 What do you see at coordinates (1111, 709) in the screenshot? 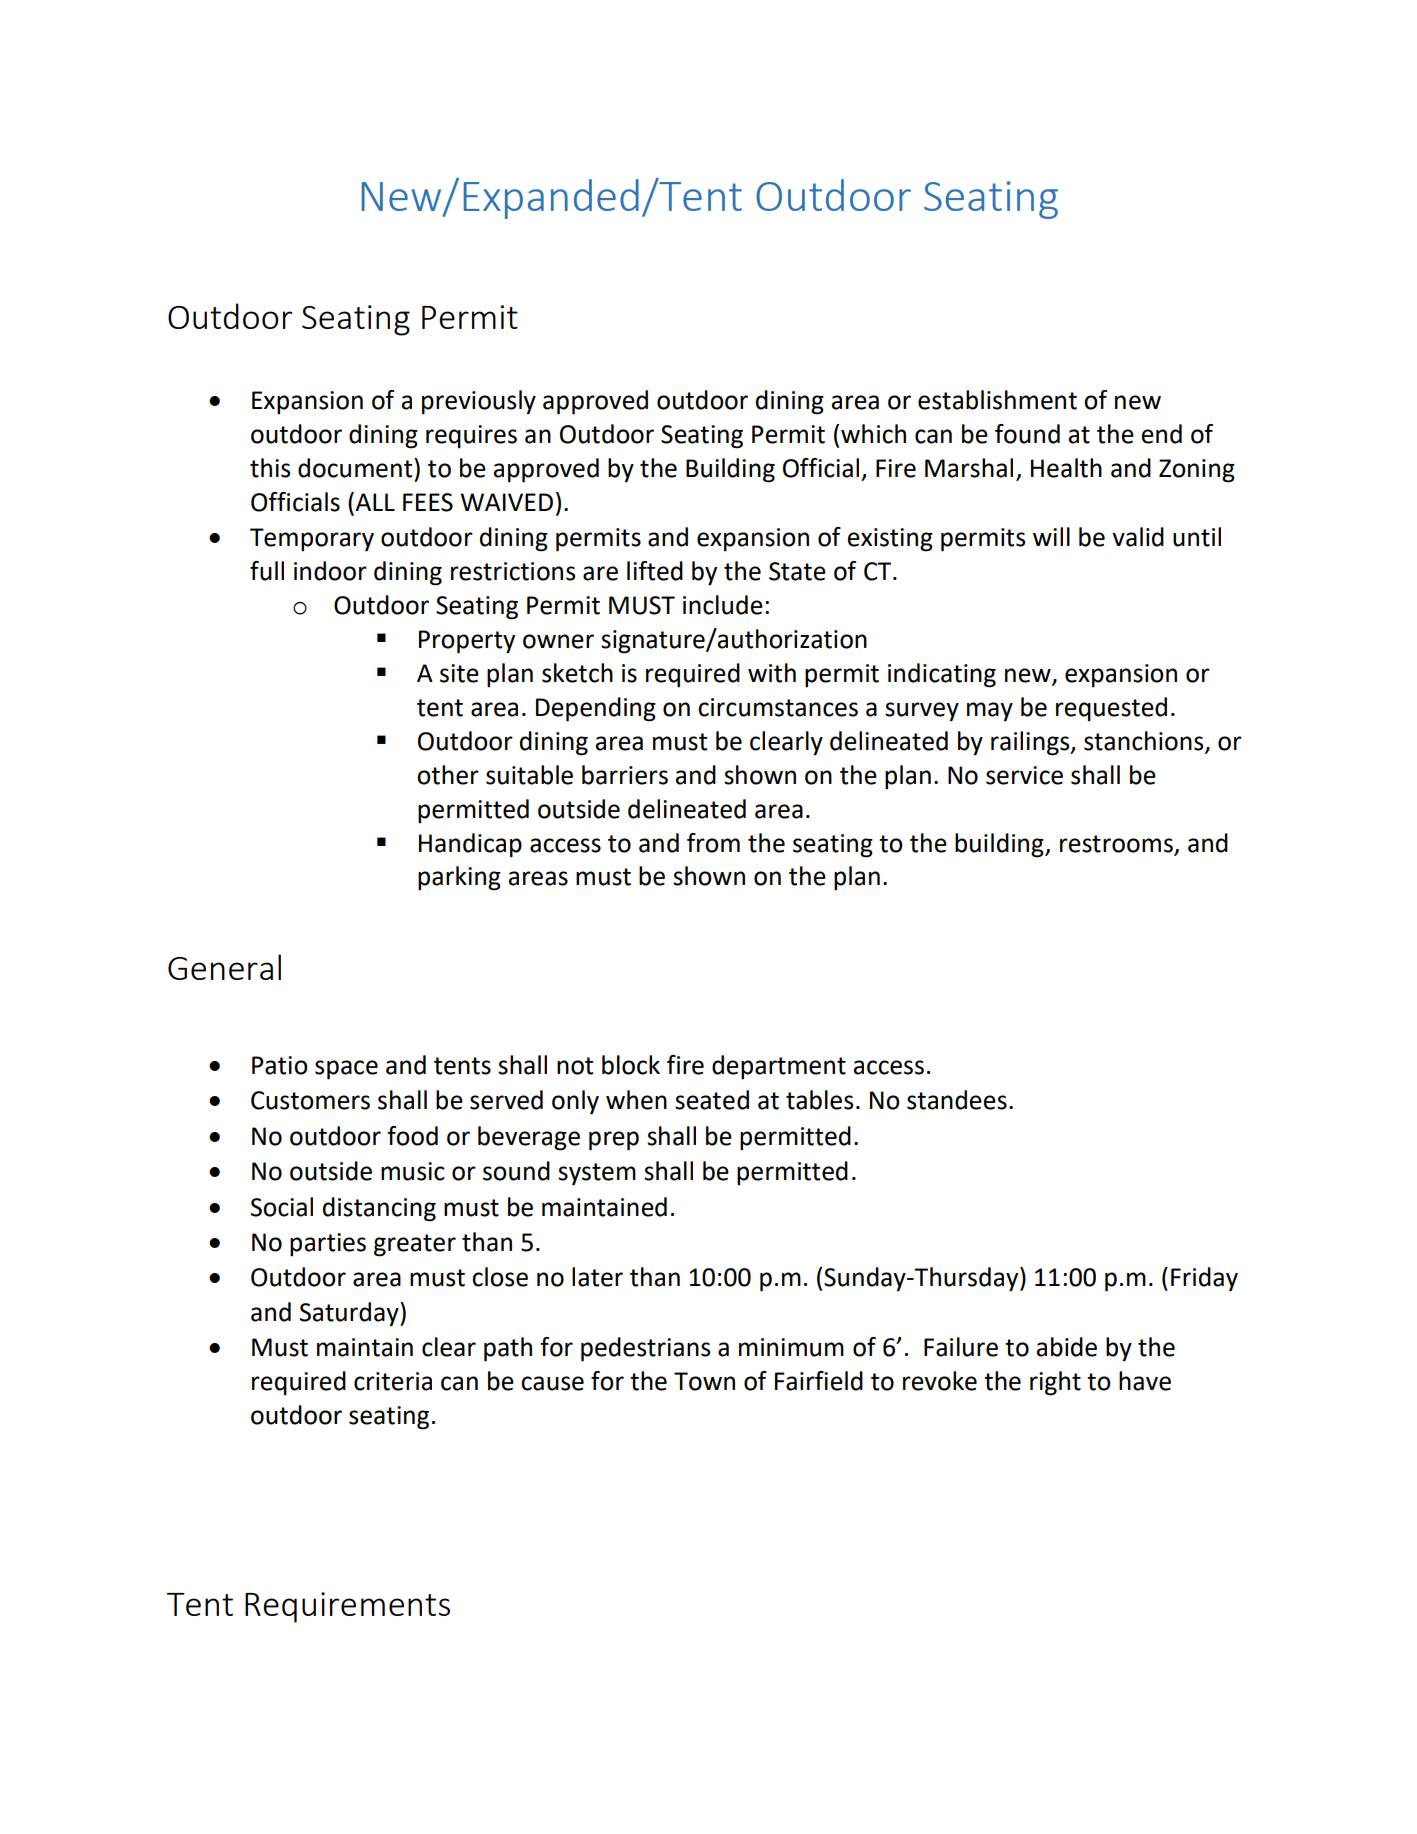
I see `requested` at bounding box center [1111, 709].
